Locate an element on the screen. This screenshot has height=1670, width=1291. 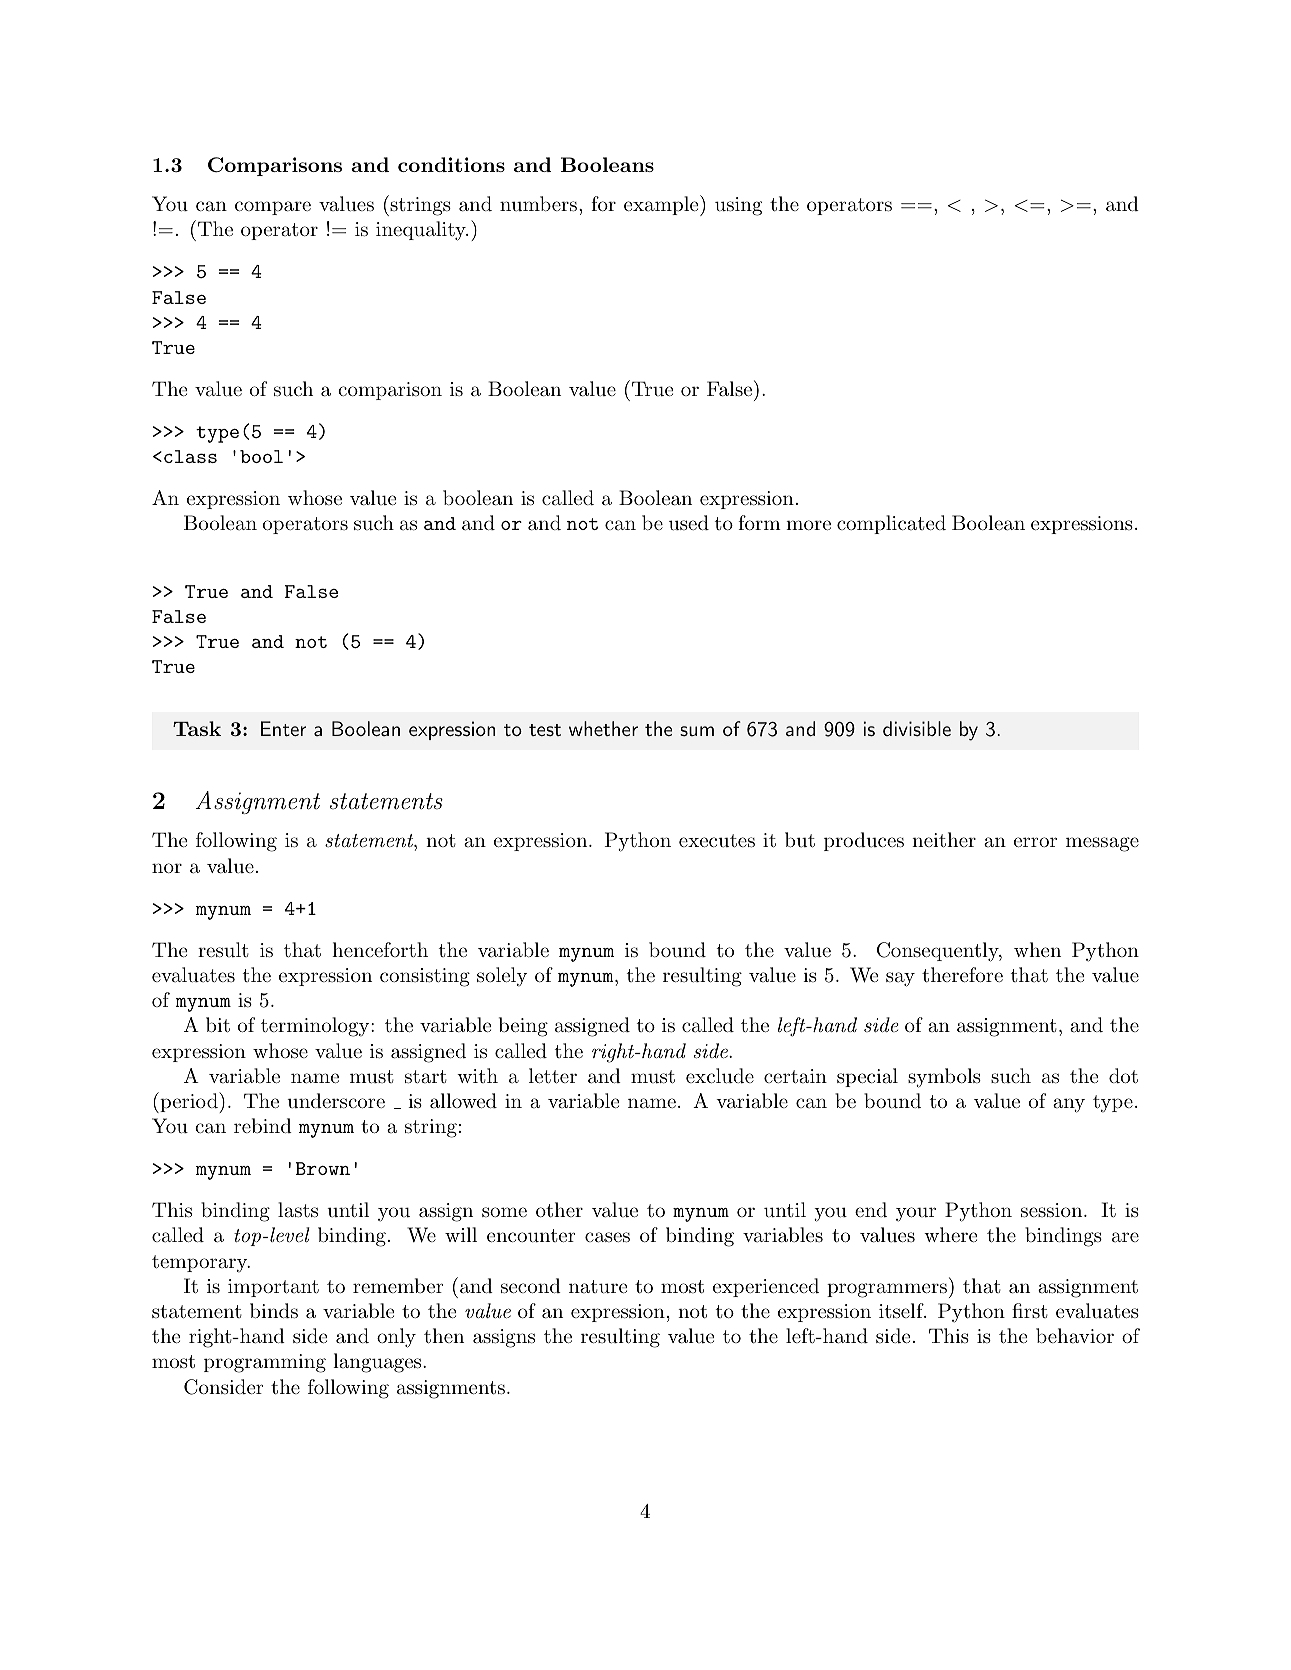
binds is located at coordinates (274, 1311).
